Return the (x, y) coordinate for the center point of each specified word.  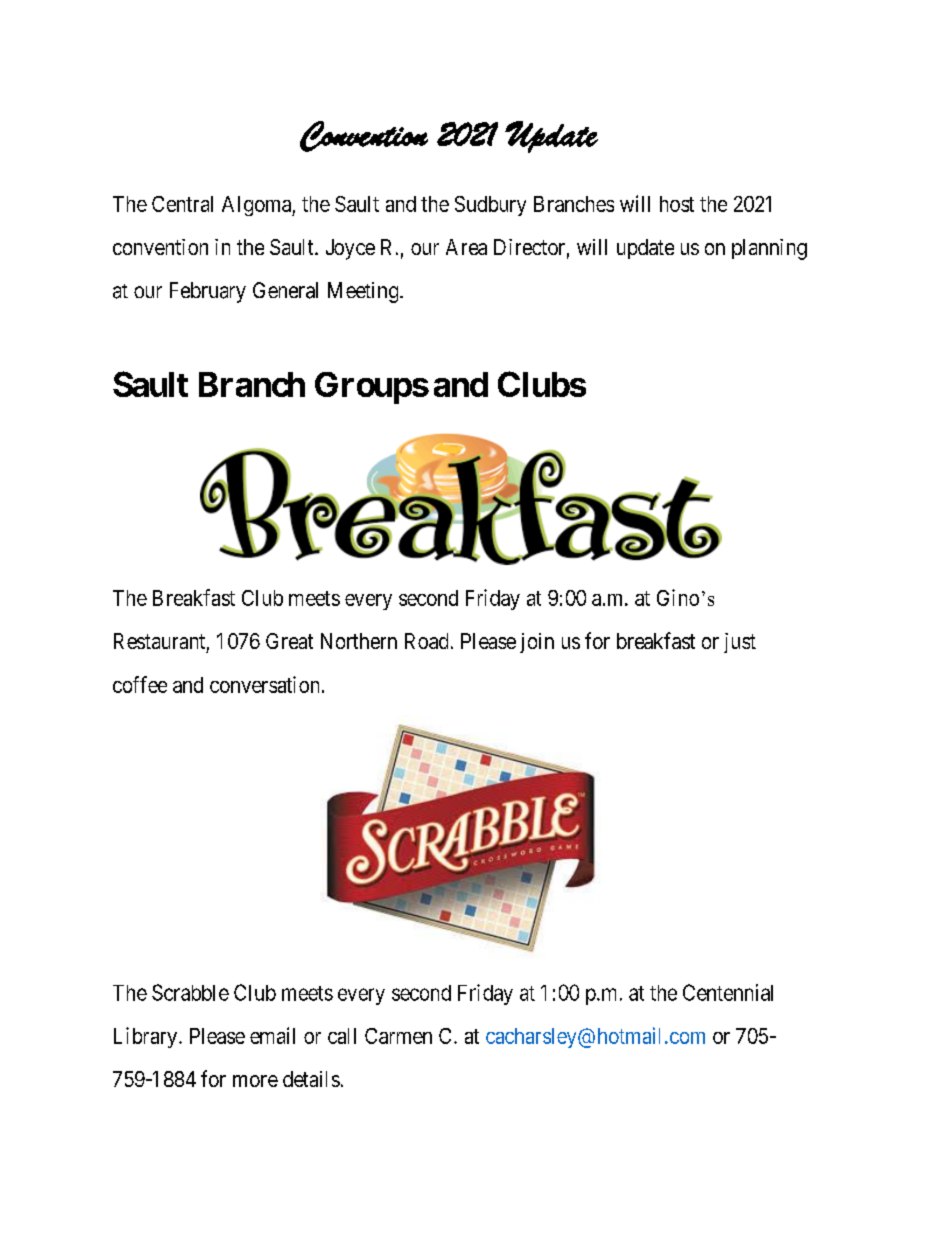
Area (466, 247)
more (255, 1081)
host (677, 204)
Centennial (728, 992)
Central (182, 204)
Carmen (398, 1036)
